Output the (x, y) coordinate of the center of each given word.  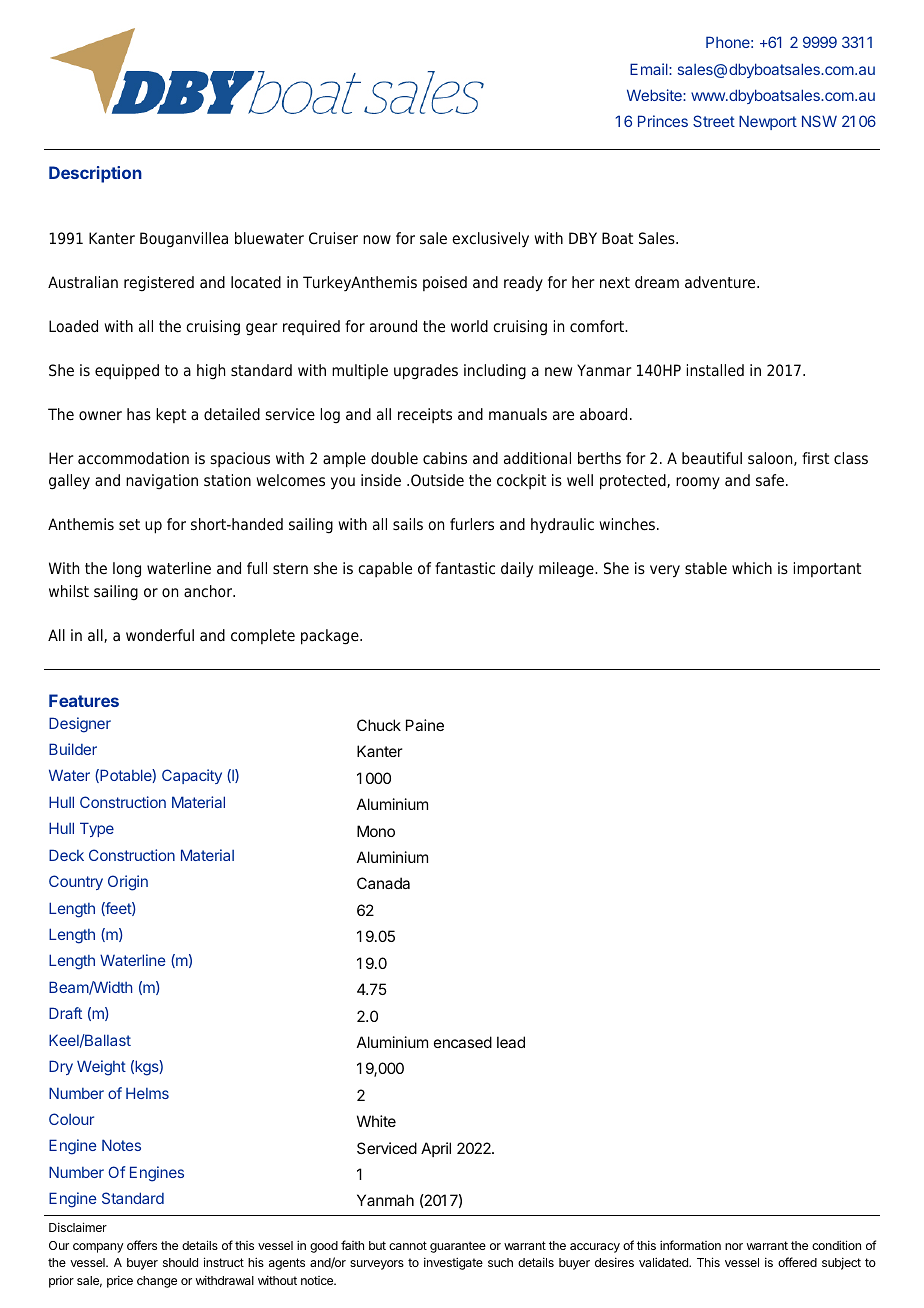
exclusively (490, 240)
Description (95, 174)
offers (142, 1245)
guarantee (458, 1247)
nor (734, 1246)
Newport (768, 122)
